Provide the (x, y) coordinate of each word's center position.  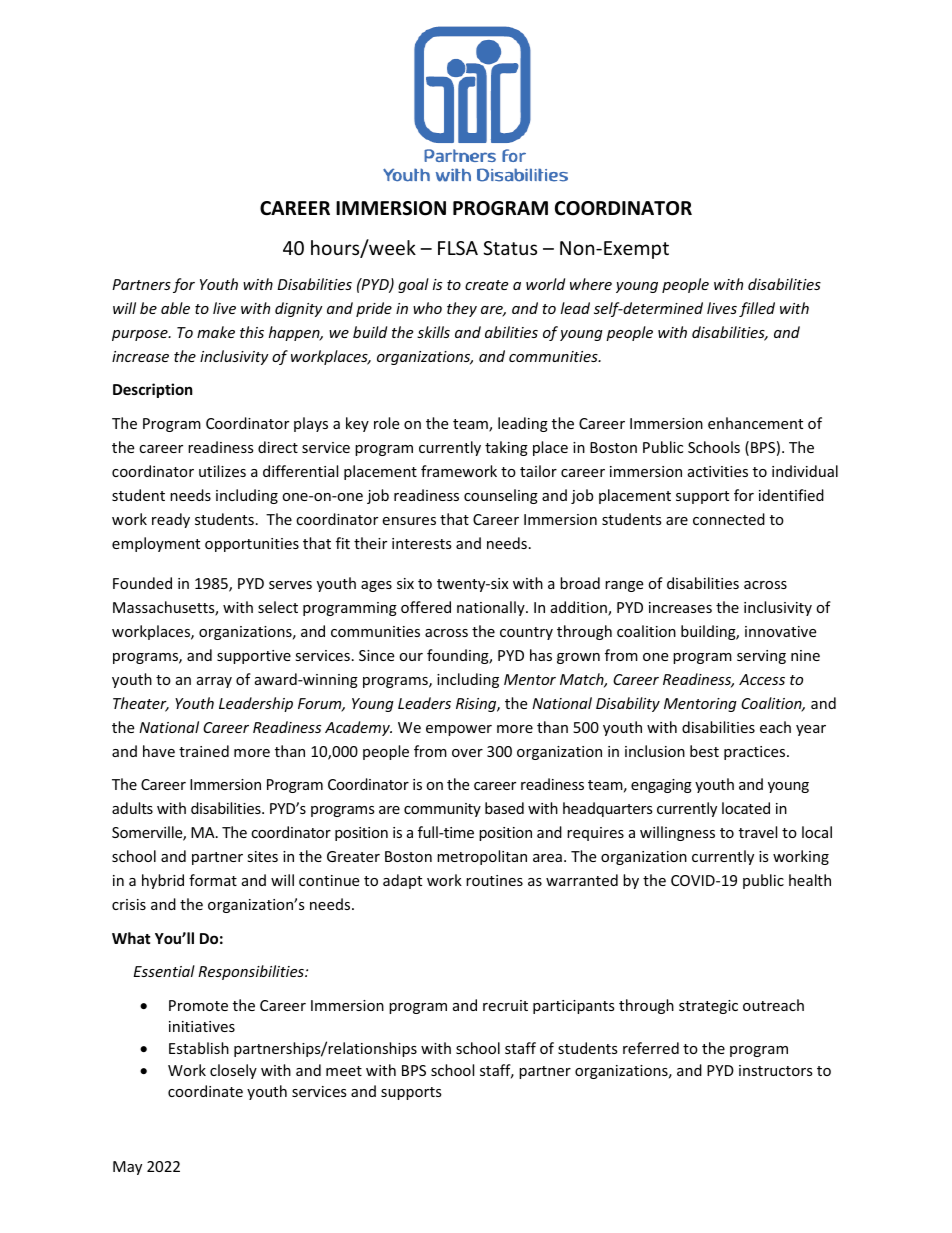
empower (459, 730)
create (486, 285)
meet (344, 1071)
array (214, 682)
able (175, 308)
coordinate (205, 1091)
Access (762, 679)
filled (757, 309)
